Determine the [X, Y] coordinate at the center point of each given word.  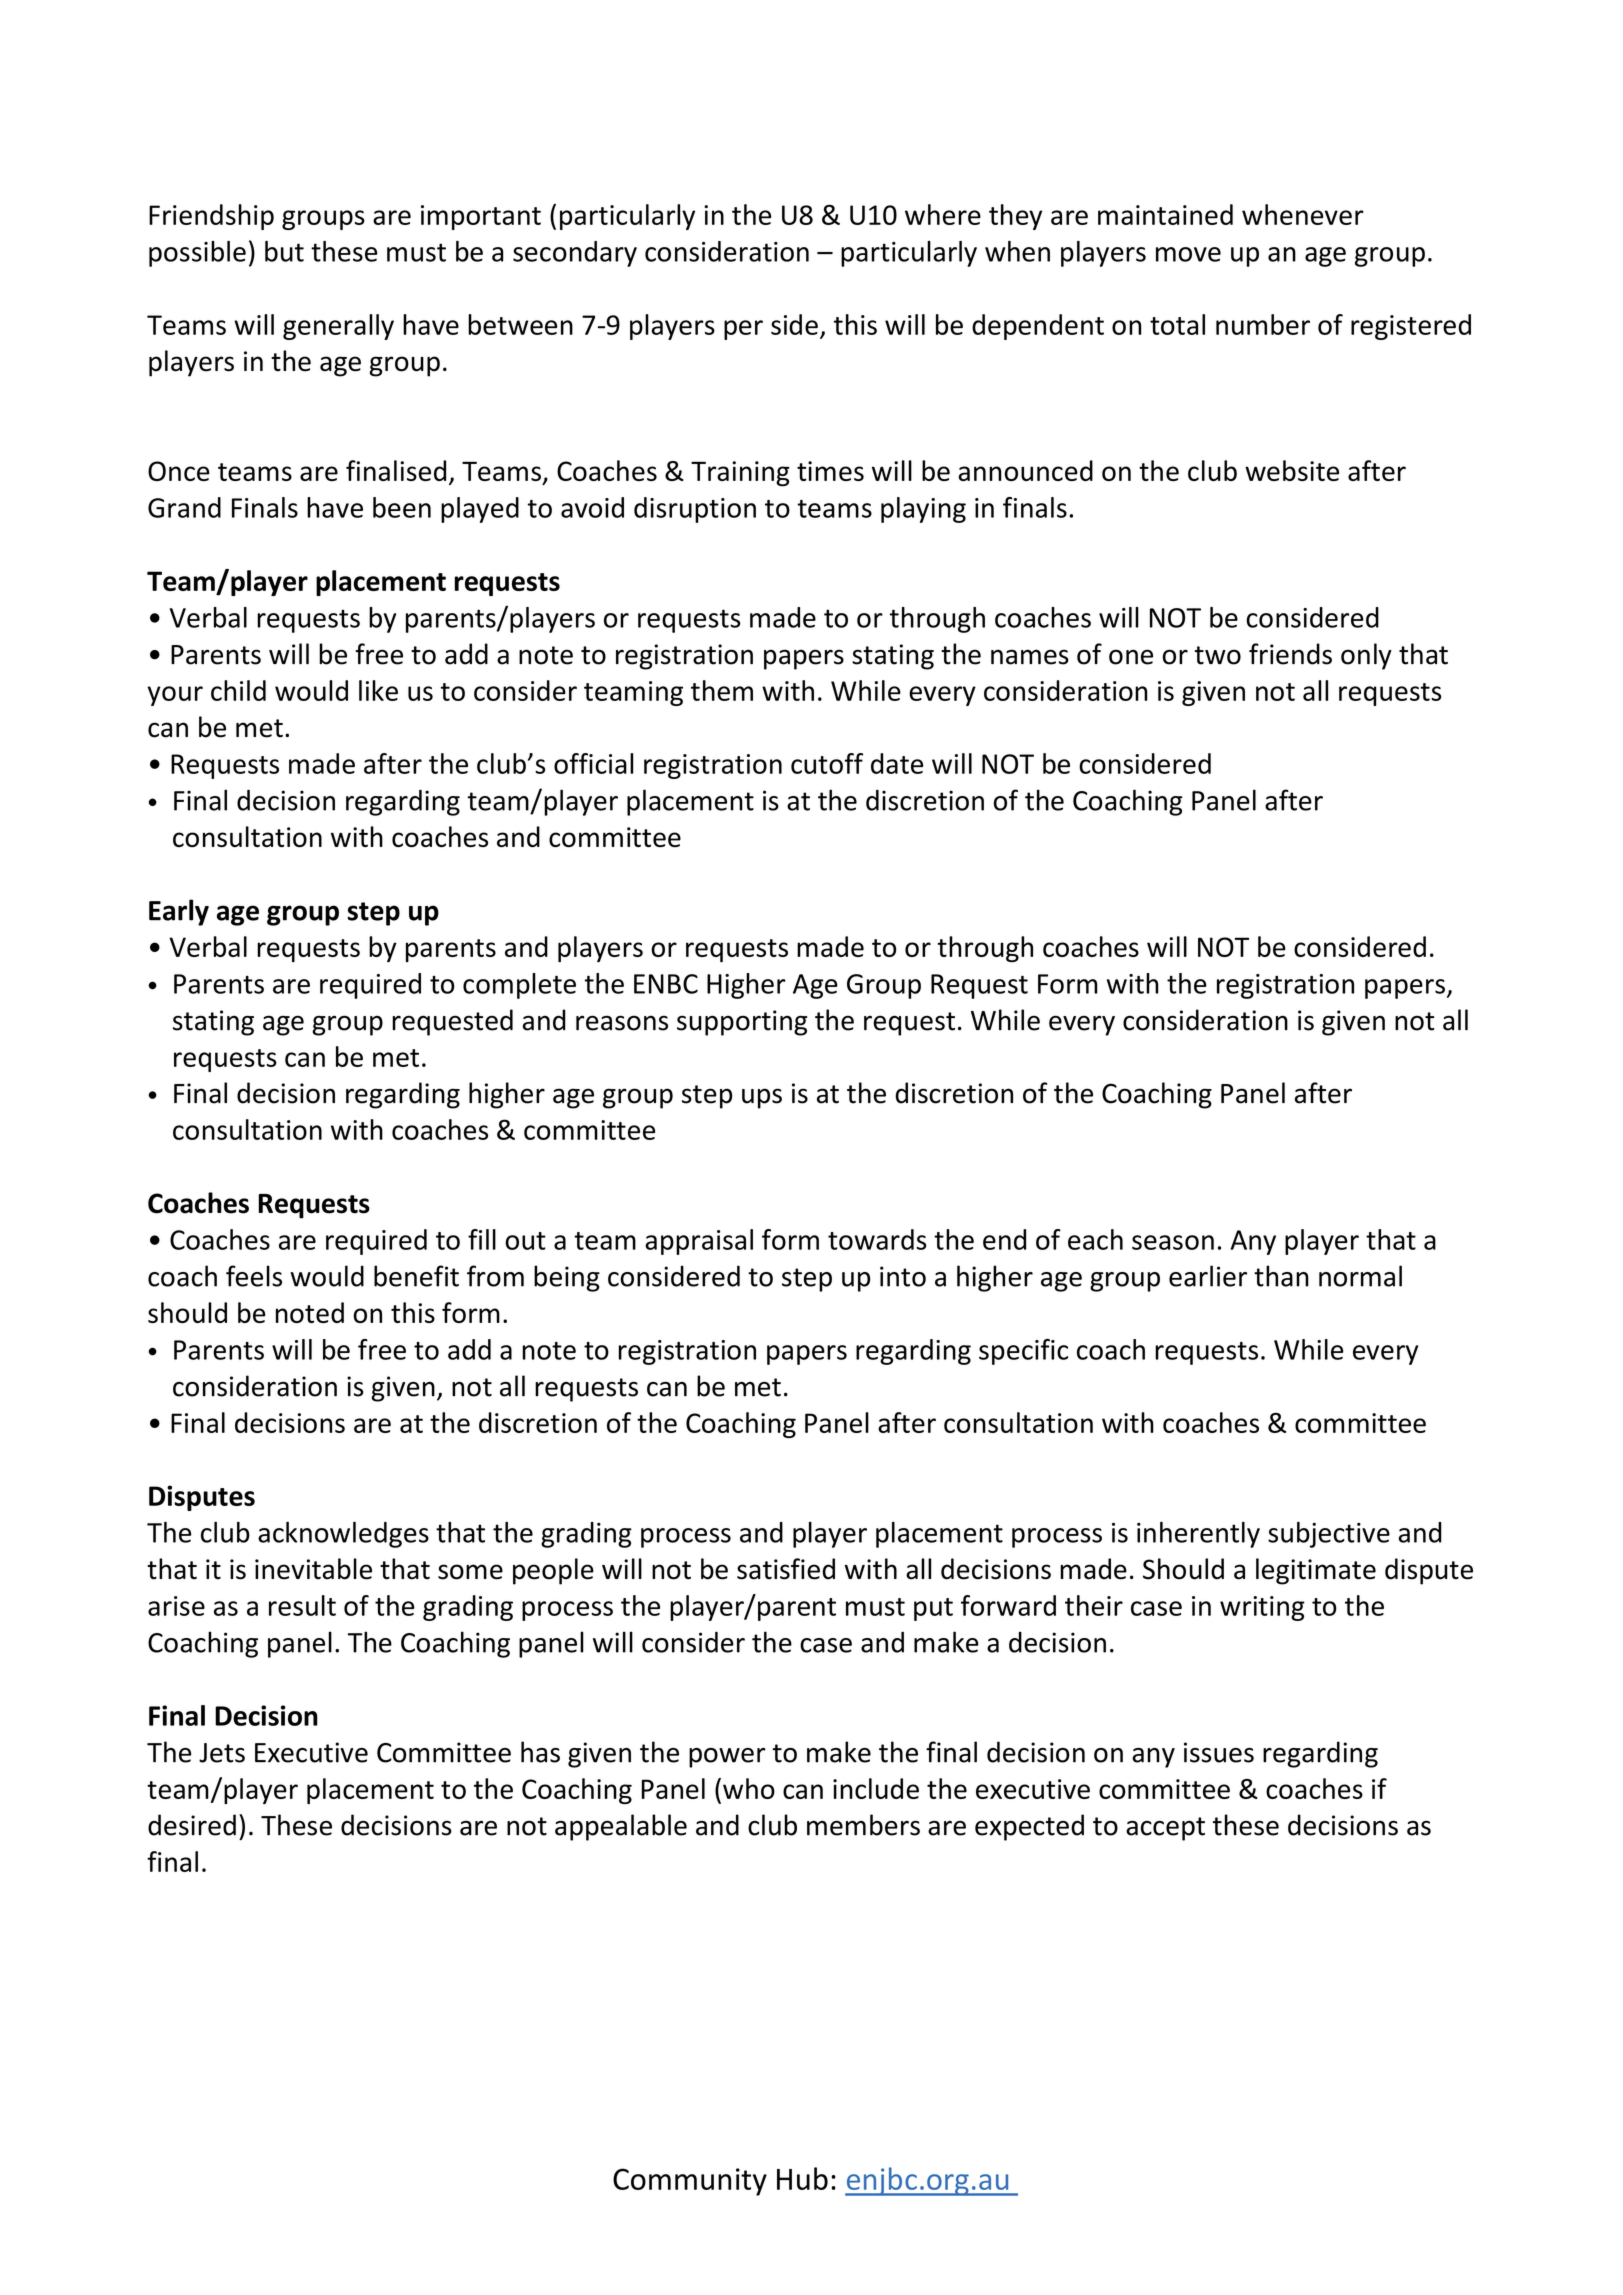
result [302, 1605]
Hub [802, 2178]
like [378, 690]
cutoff [827, 763]
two [1218, 655]
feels [254, 1276]
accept [1165, 1829]
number [1263, 324]
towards [877, 1239]
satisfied [786, 1569]
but [284, 251]
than [1281, 1276]
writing [1262, 1608]
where [943, 214]
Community [690, 2182]
